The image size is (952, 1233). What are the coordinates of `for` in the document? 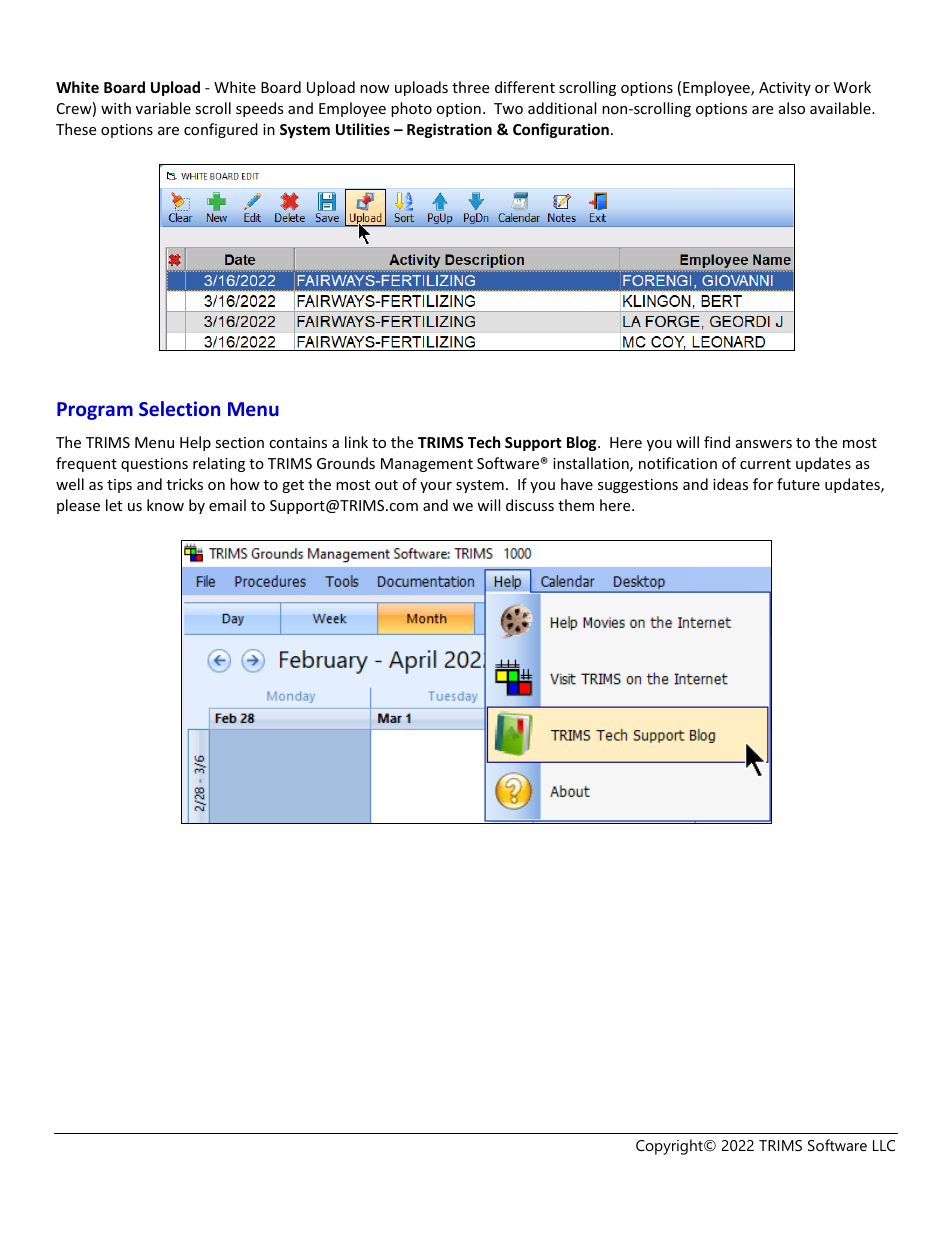 It's located at (763, 484).
